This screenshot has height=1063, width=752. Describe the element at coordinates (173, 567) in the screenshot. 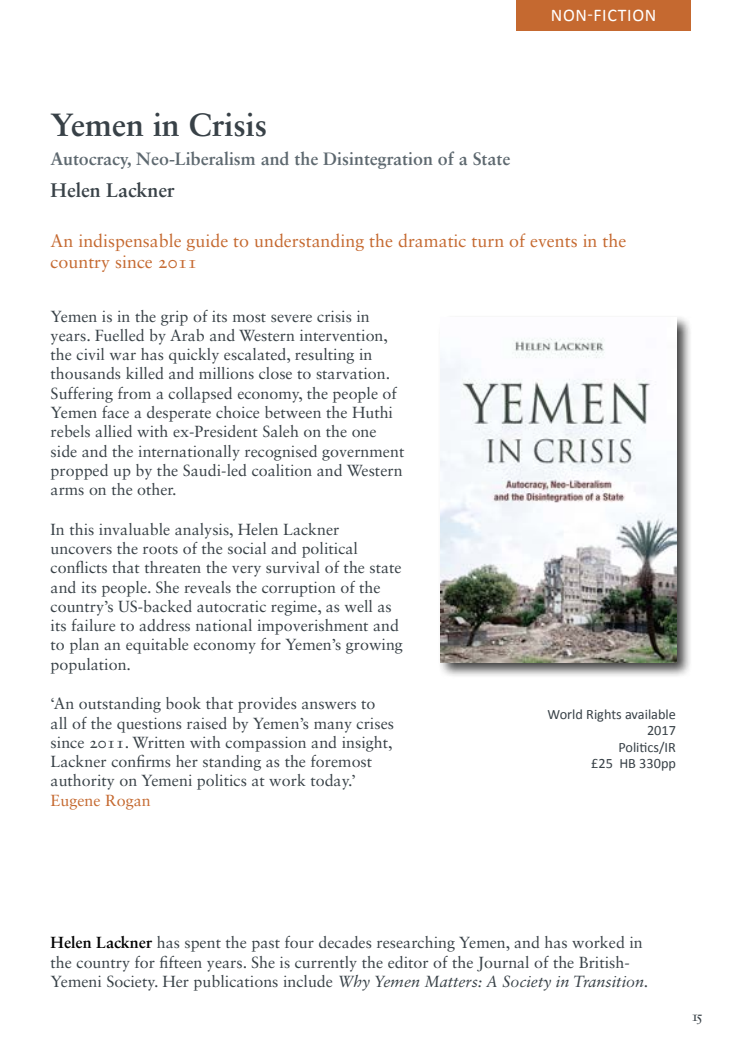

I see `threaten` at that location.
